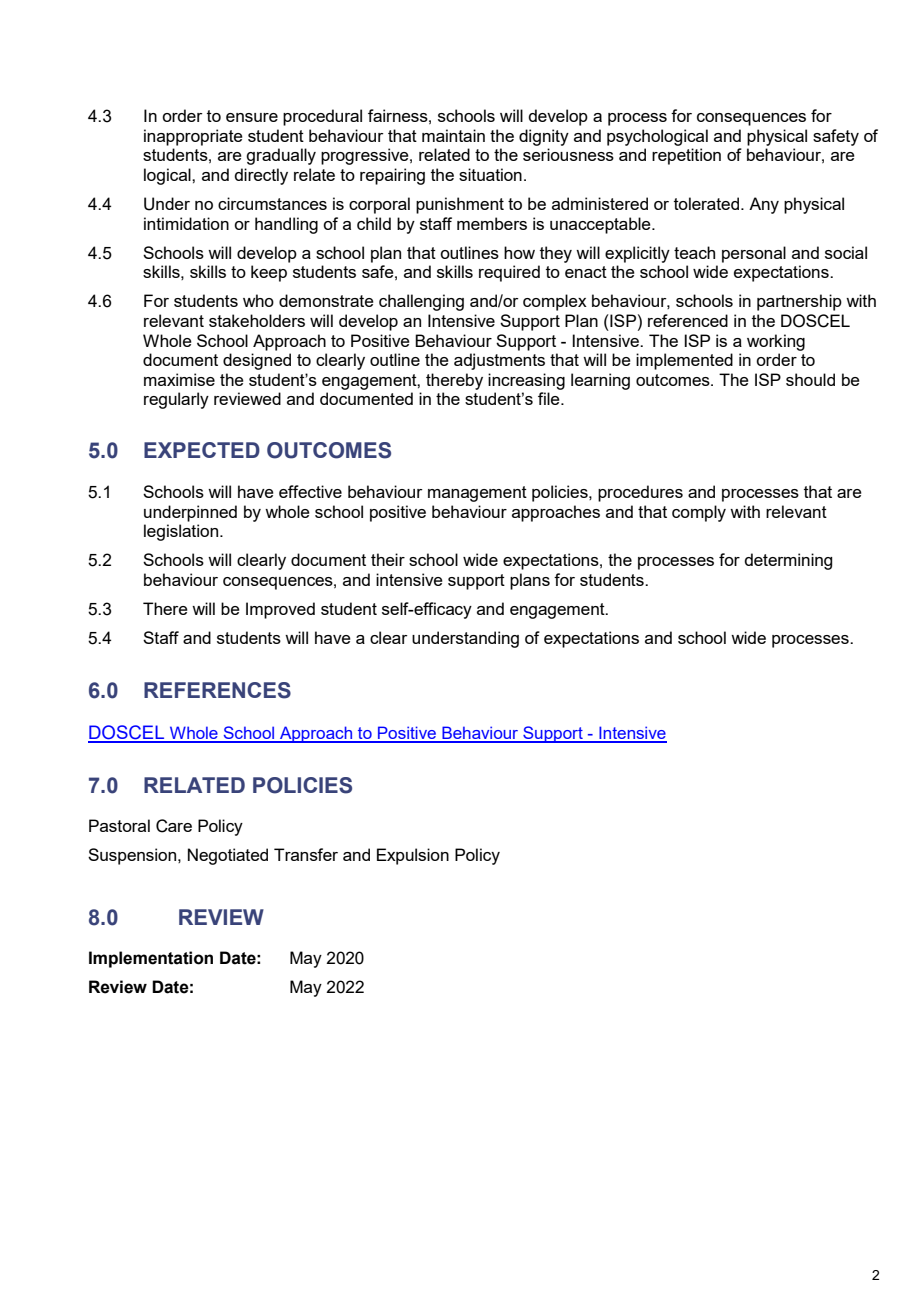 The height and width of the screenshot is (1308, 924). Describe the element at coordinates (151, 959) in the screenshot. I see `Implementation` at that location.
